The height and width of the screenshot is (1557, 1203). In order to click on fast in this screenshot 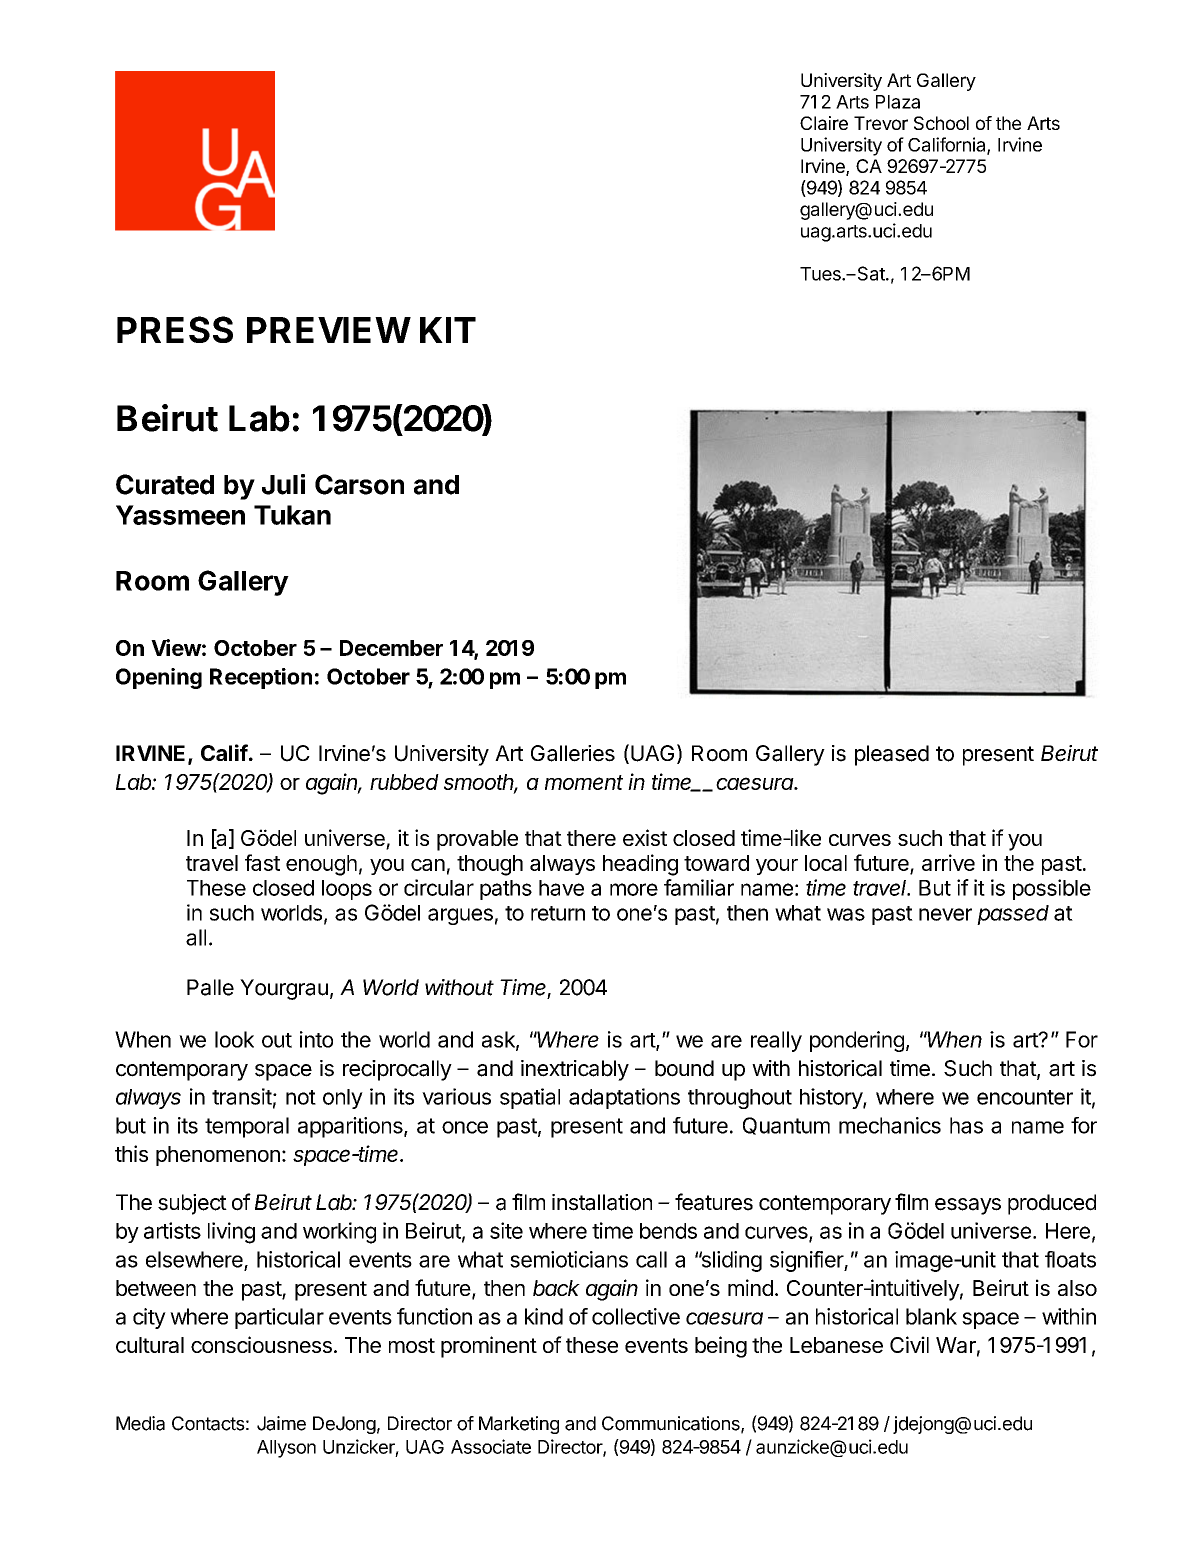, I will do `click(262, 862)`.
